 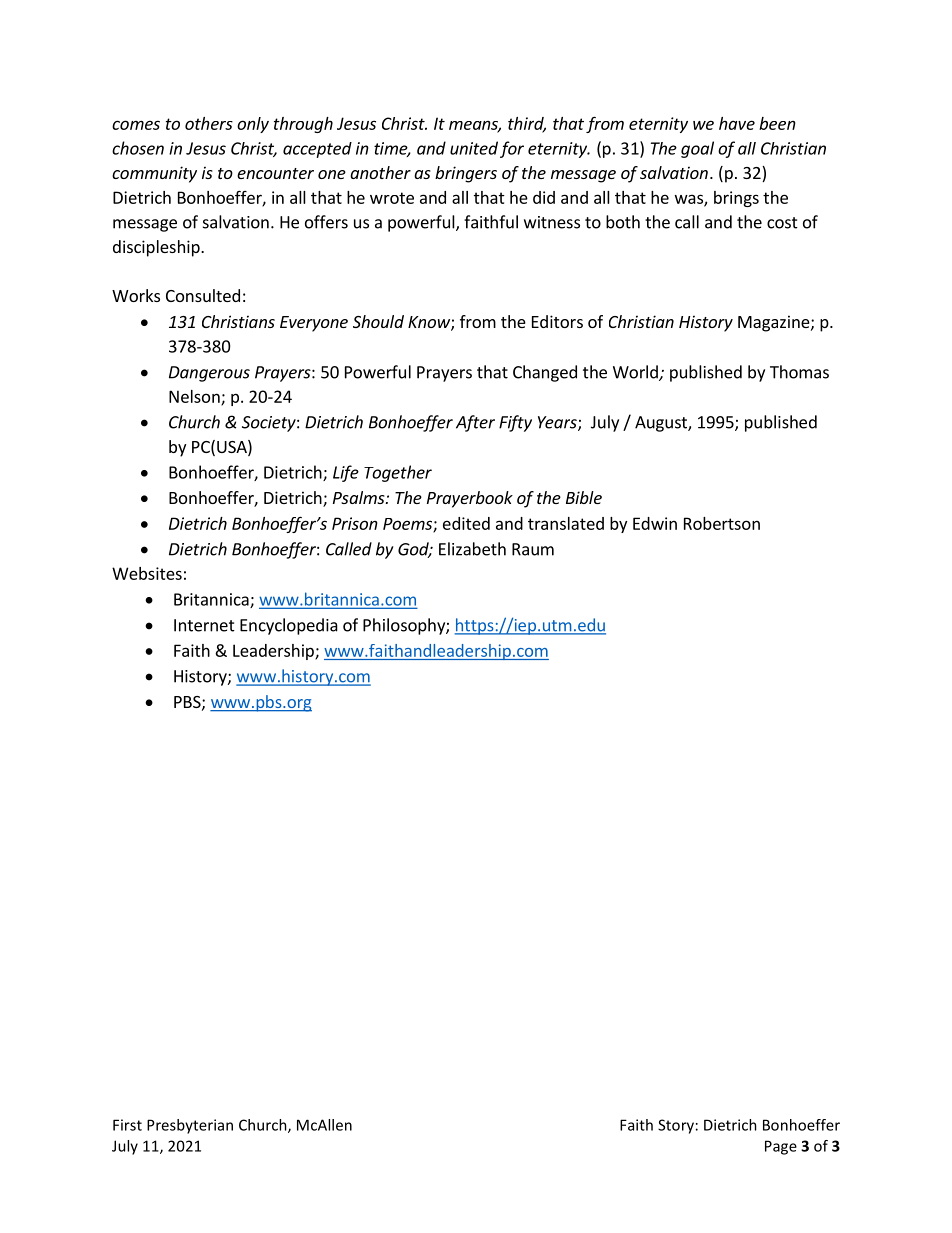 What do you see at coordinates (781, 1147) in the image?
I see `Page` at bounding box center [781, 1147].
